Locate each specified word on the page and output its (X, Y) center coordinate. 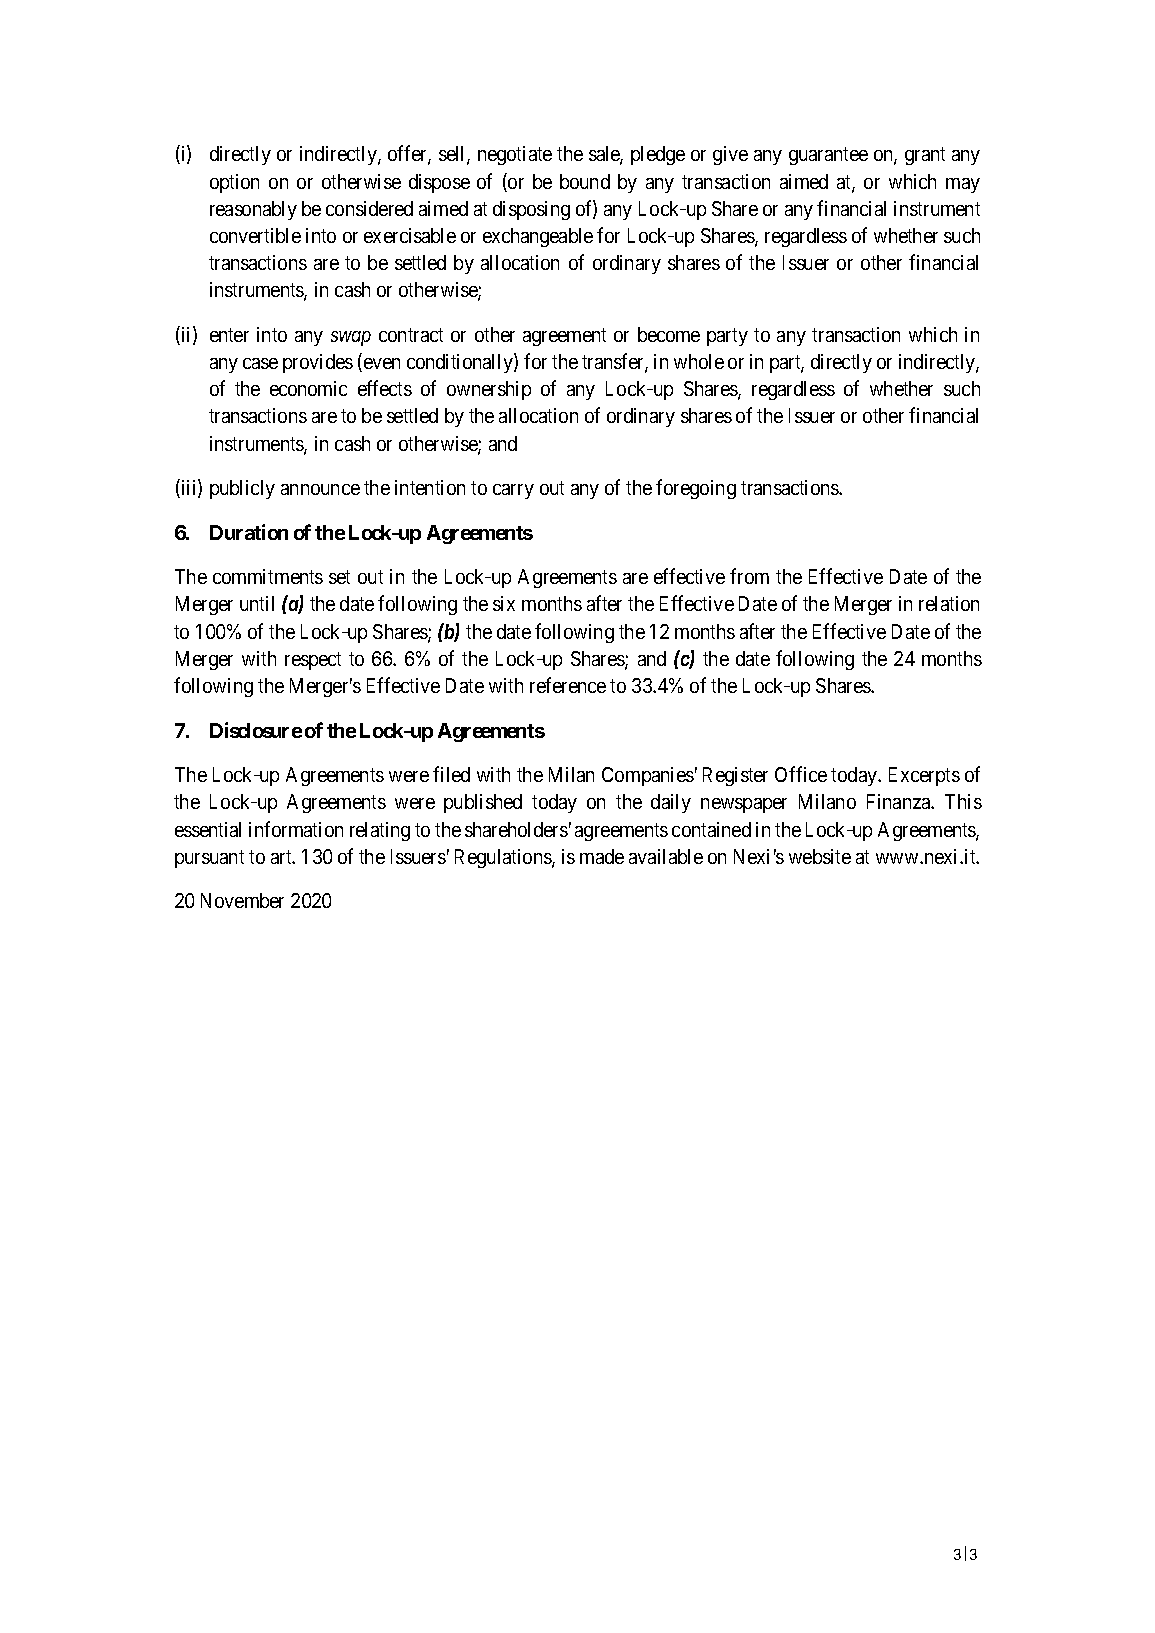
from (749, 576)
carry (513, 491)
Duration (249, 532)
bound (585, 181)
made (602, 856)
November (242, 900)
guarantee (828, 156)
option (234, 183)
